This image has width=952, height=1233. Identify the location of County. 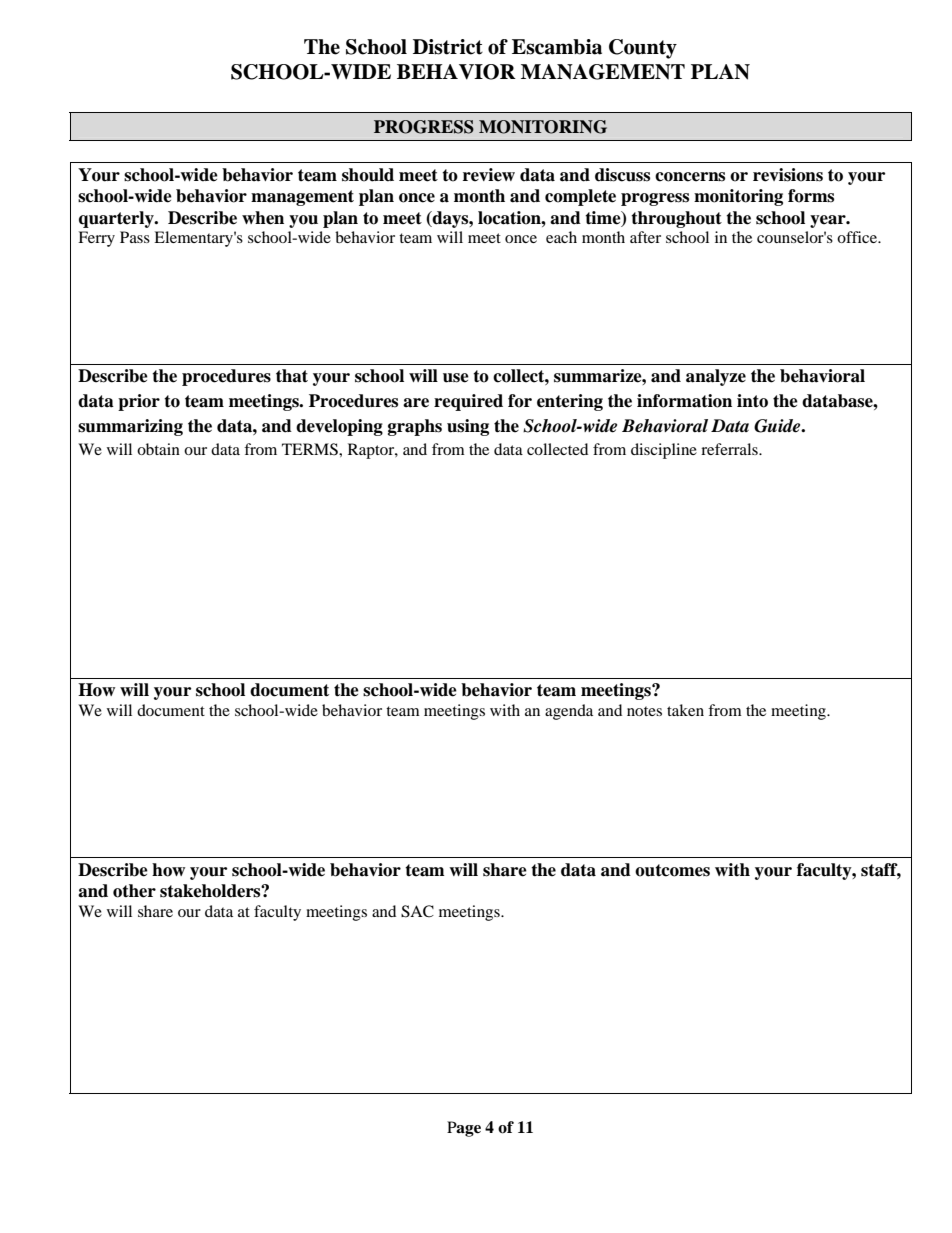
(643, 49).
